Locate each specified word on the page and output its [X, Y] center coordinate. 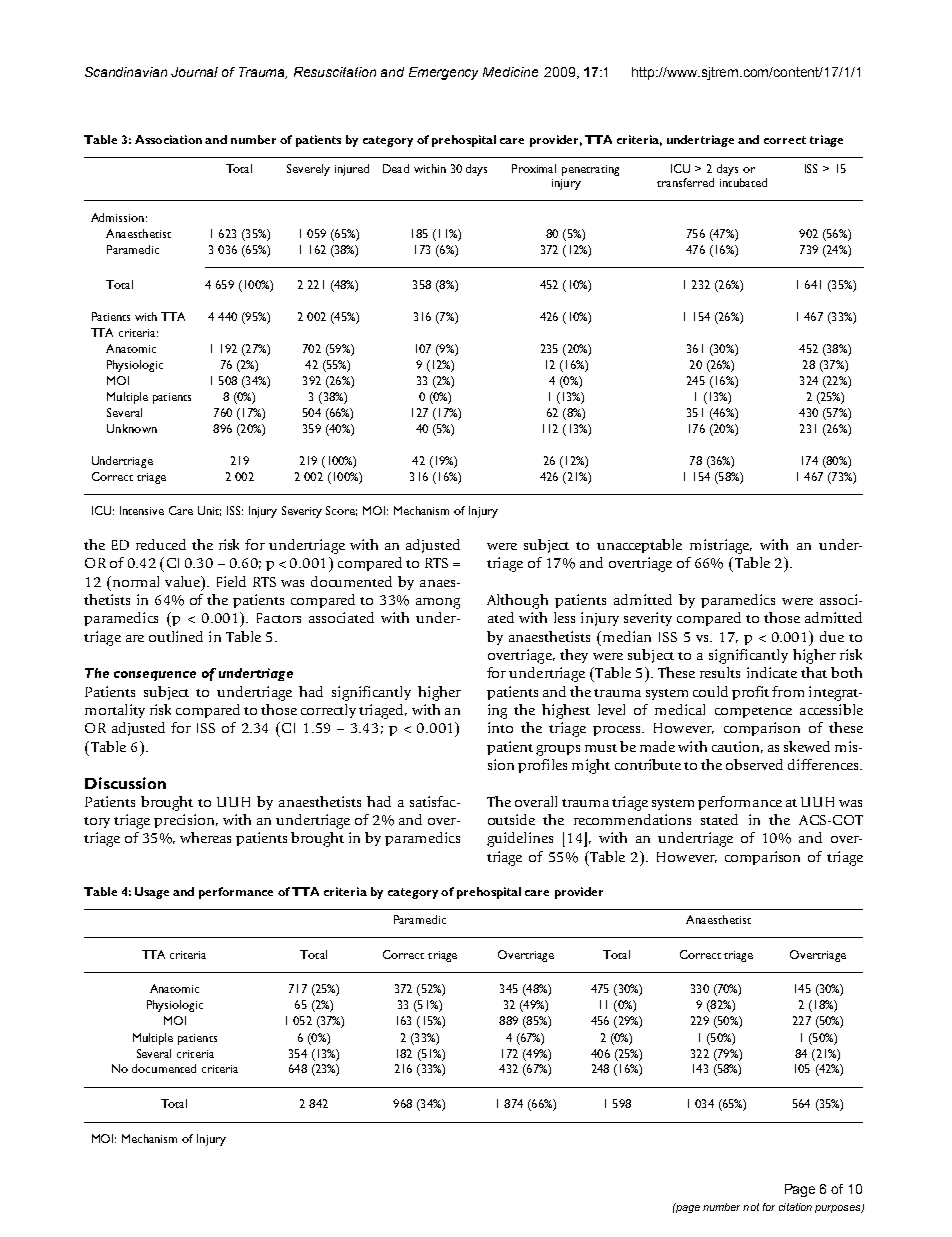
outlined [176, 636]
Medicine [510, 72]
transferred [685, 182]
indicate [772, 672]
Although [517, 601]
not [751, 1207]
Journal [194, 72]
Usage [152, 893]
